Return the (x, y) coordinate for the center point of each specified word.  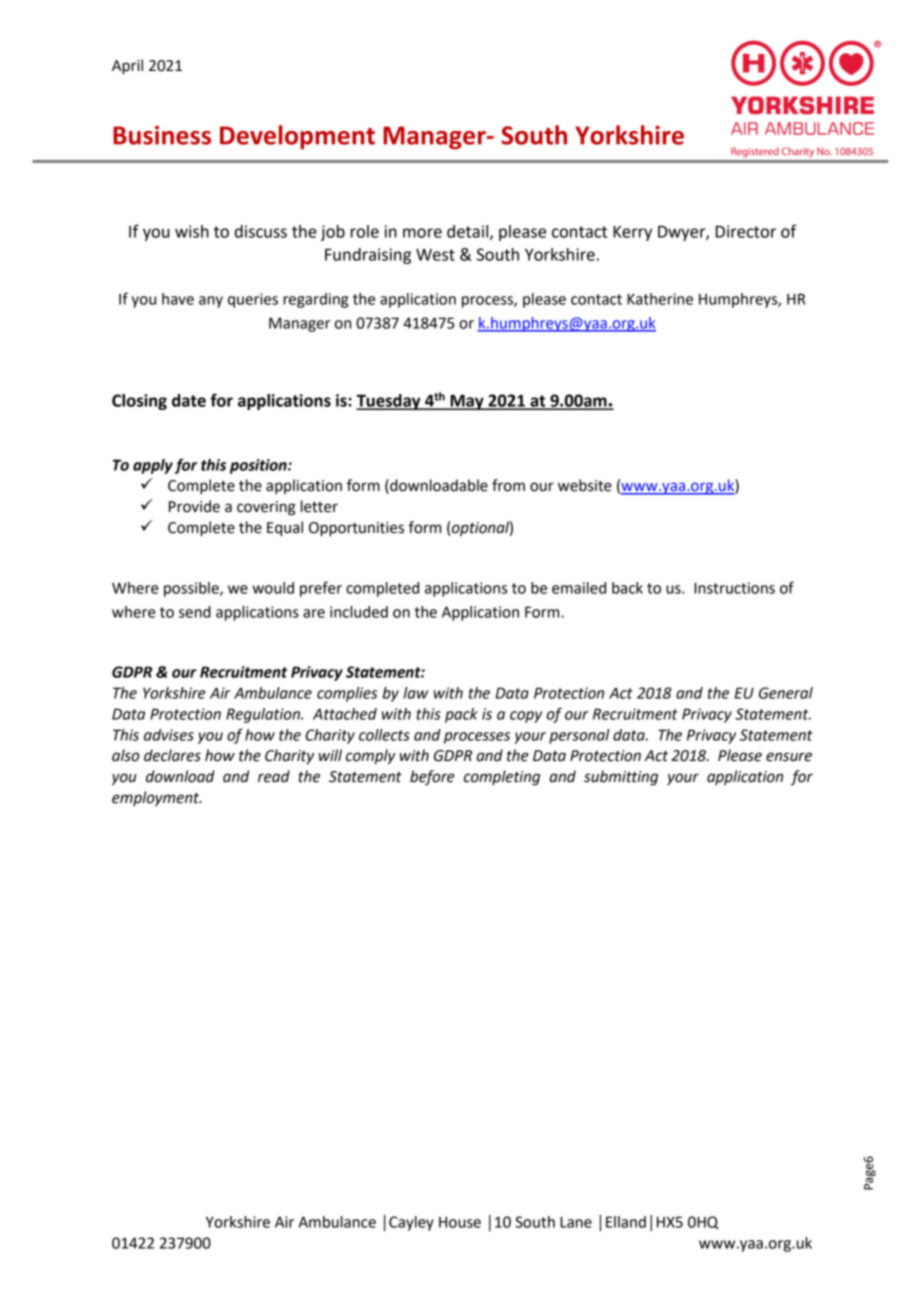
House (460, 1222)
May (467, 402)
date (189, 400)
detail (469, 232)
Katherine (660, 299)
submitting (621, 778)
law (416, 693)
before (432, 778)
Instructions (734, 588)
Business (162, 135)
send (195, 612)
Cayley (411, 1223)
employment (157, 799)
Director (746, 231)
